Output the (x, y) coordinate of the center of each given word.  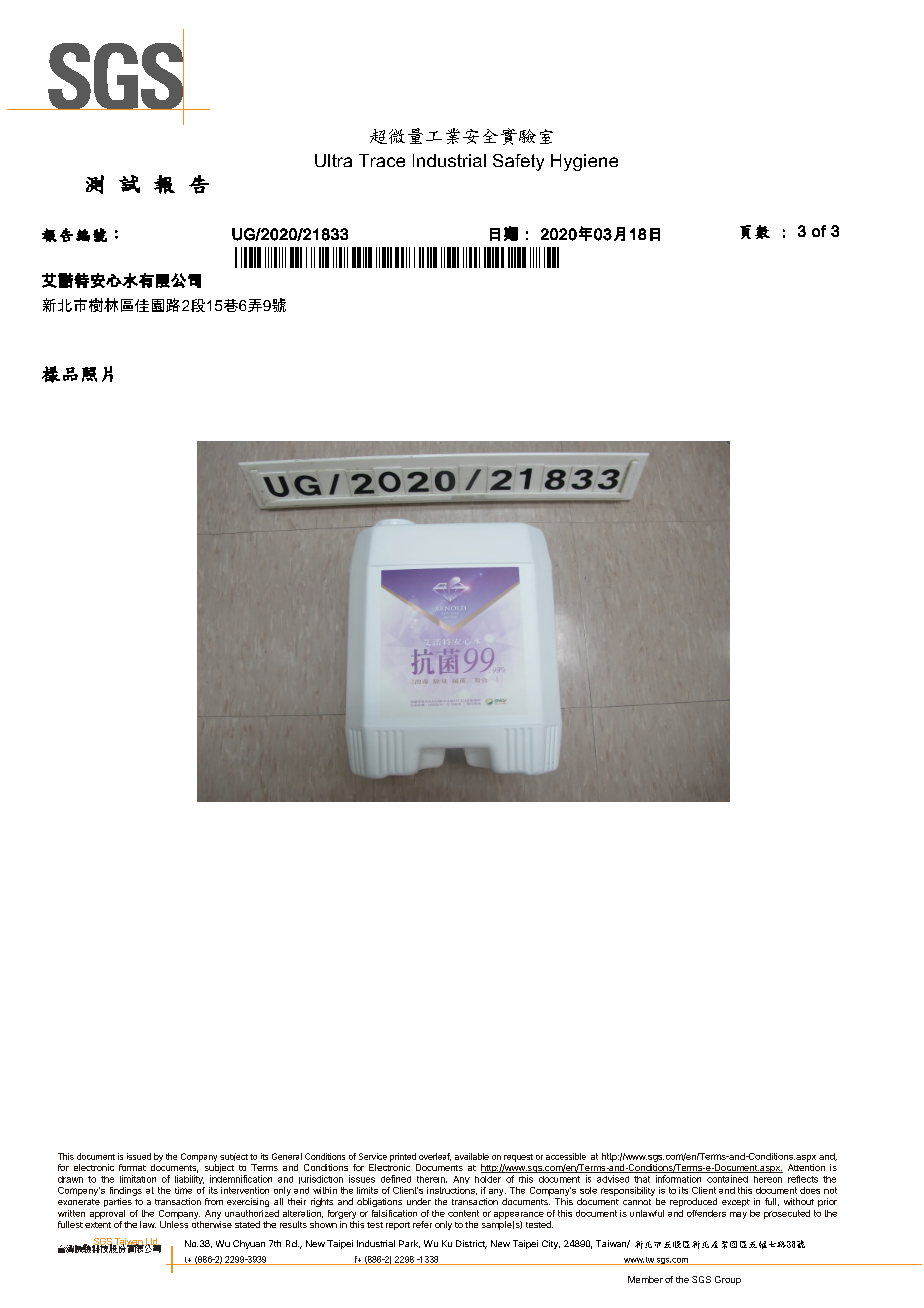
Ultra (333, 160)
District (471, 1244)
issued (139, 1156)
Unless (174, 1224)
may (738, 1215)
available (472, 1156)
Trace (382, 160)
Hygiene (584, 162)
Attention (806, 1167)
